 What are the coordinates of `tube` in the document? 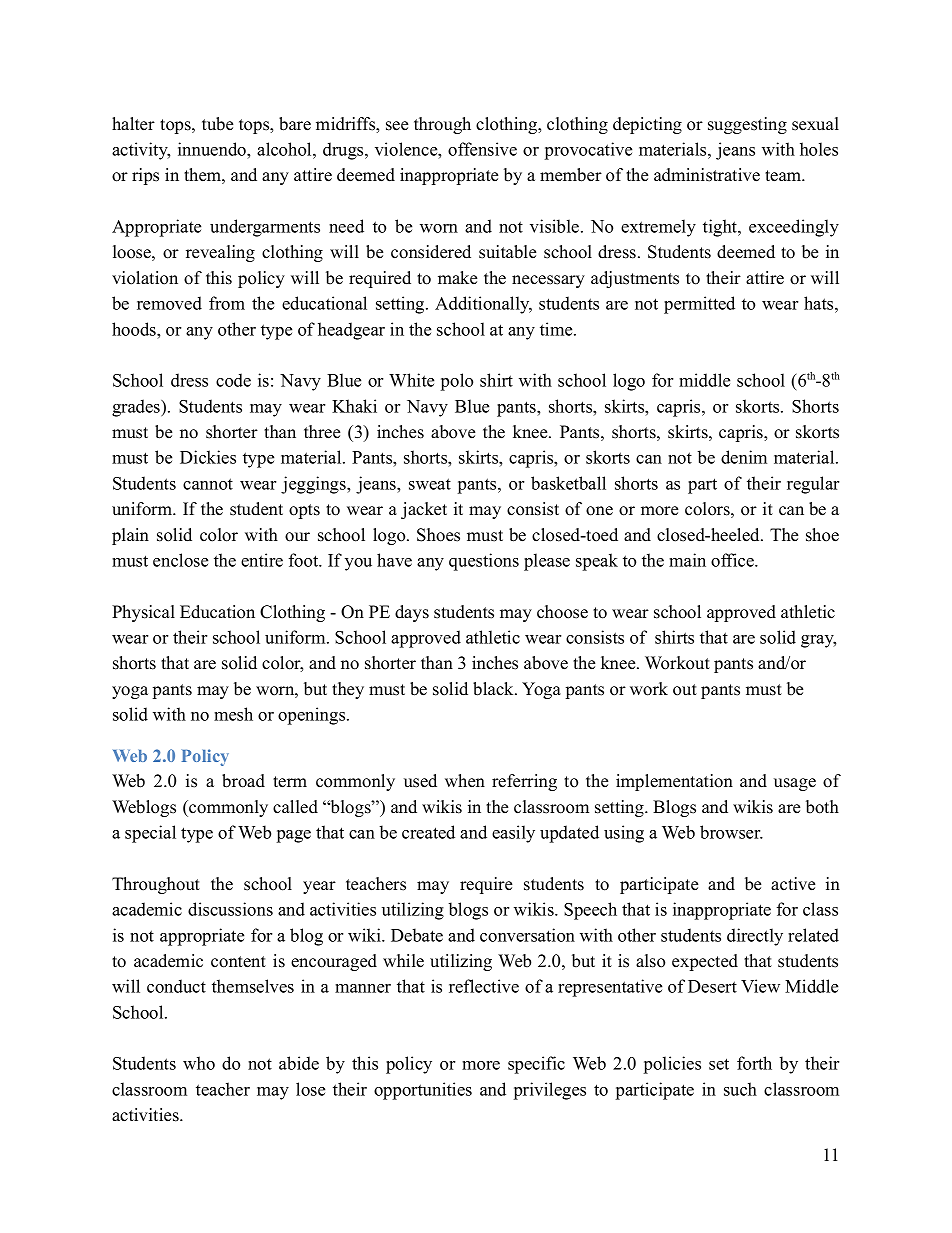 It's located at (217, 124).
